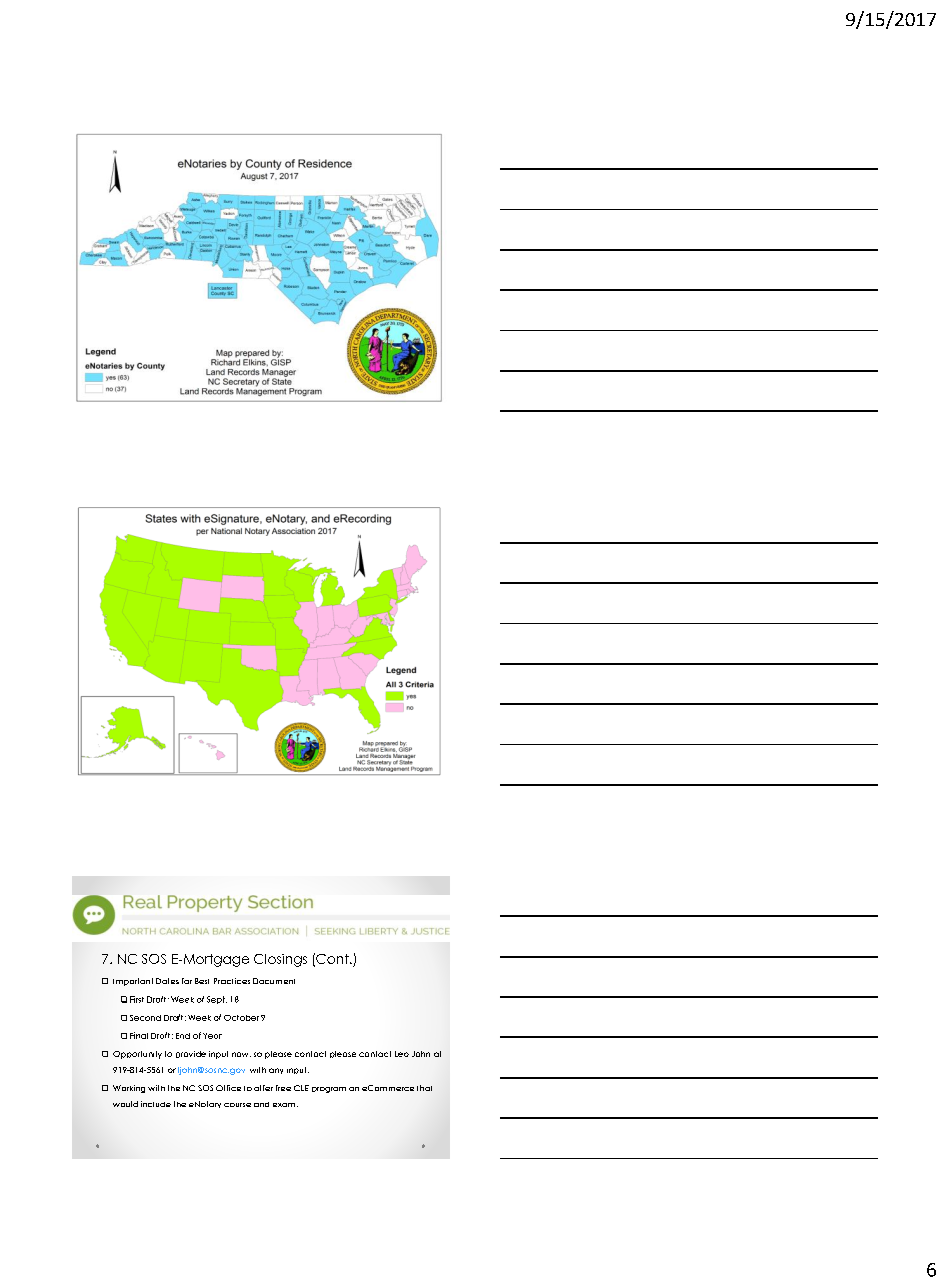 The height and width of the screenshot is (1288, 950). Describe the element at coordinates (167, 981) in the screenshot. I see `Dates` at that location.
